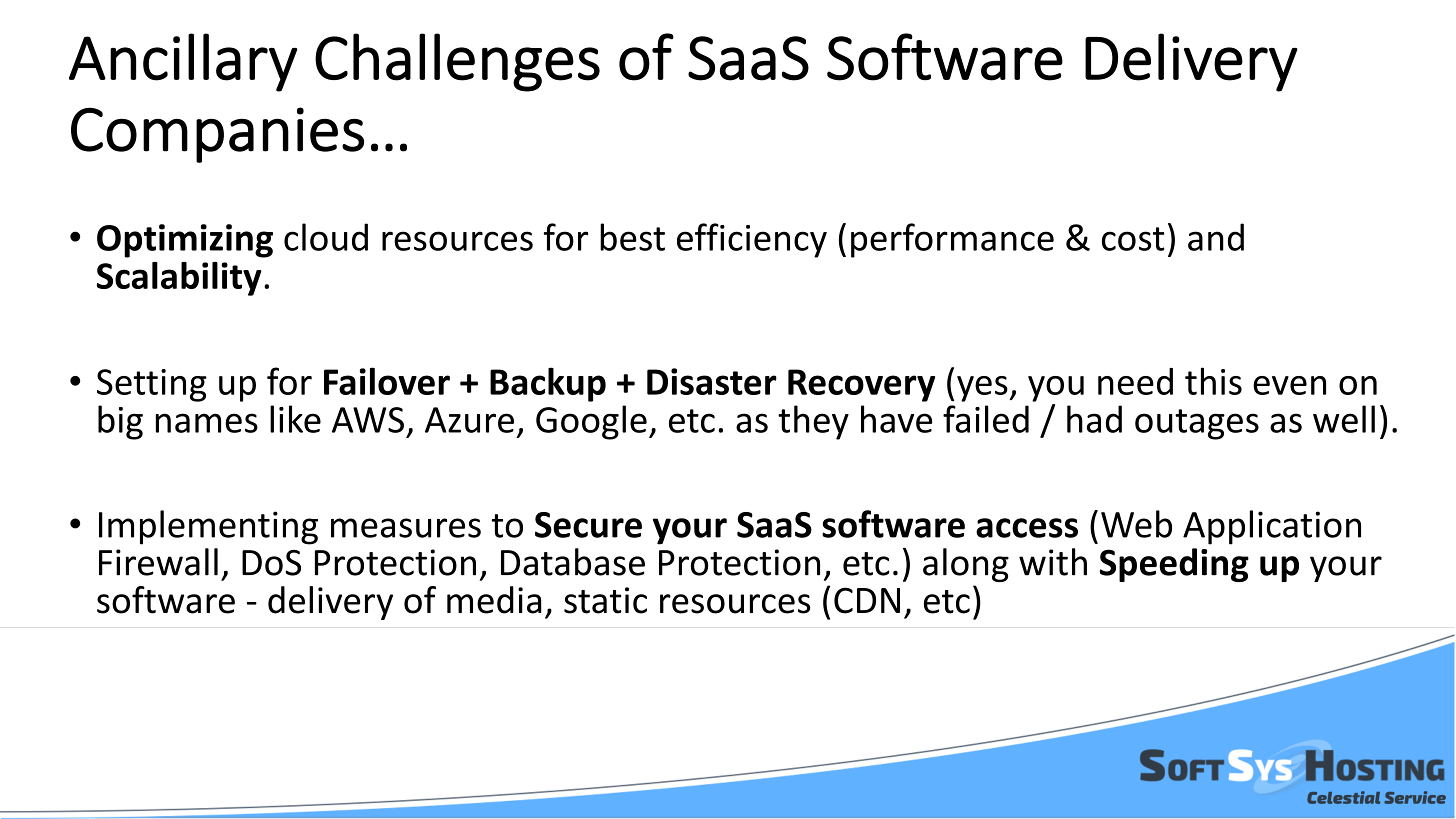  Describe the element at coordinates (752, 240) in the screenshot. I see `efficiency` at that location.
